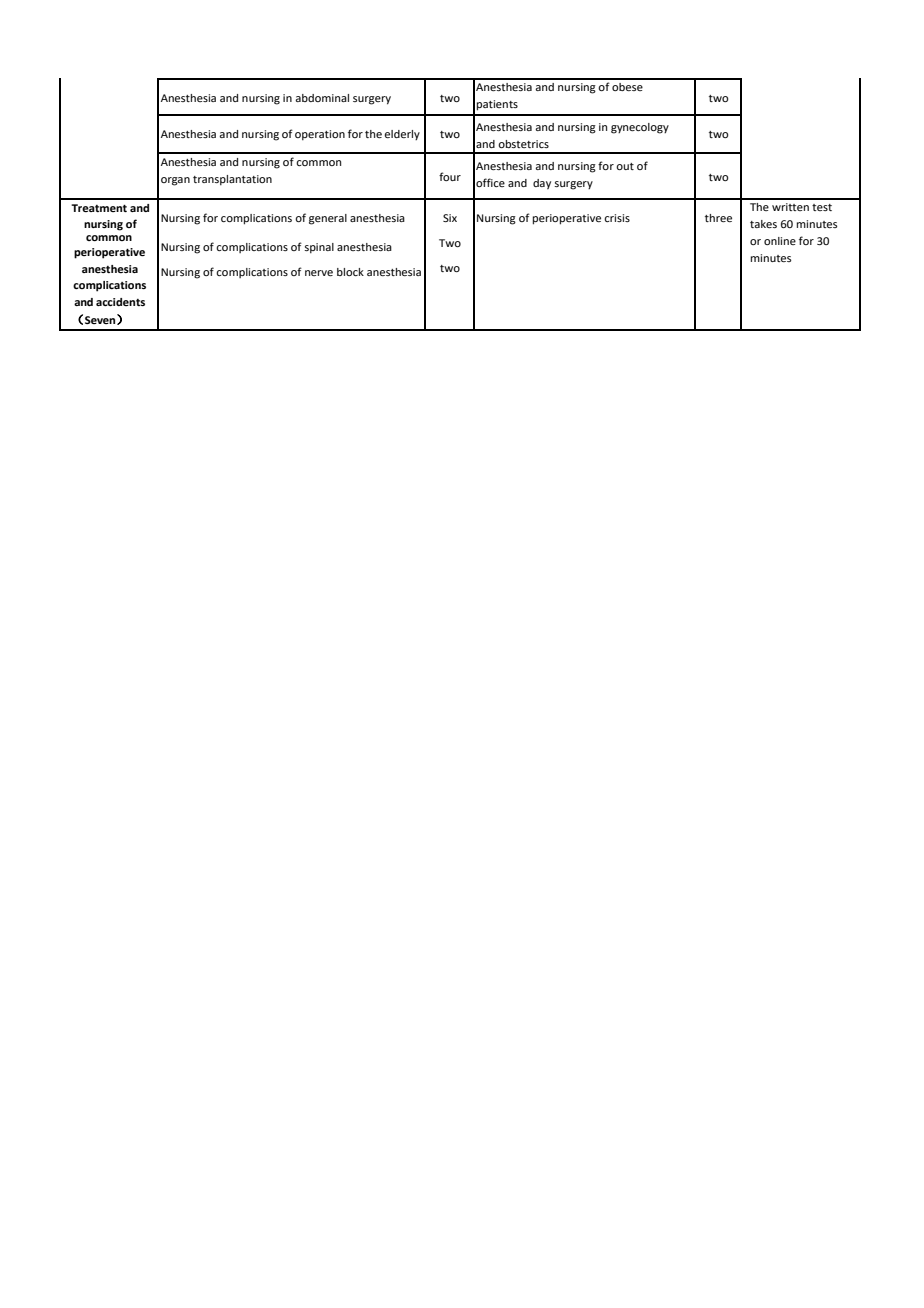 This page has width=924, height=1308. What do you see at coordinates (120, 302) in the page?
I see `accidents` at bounding box center [120, 302].
